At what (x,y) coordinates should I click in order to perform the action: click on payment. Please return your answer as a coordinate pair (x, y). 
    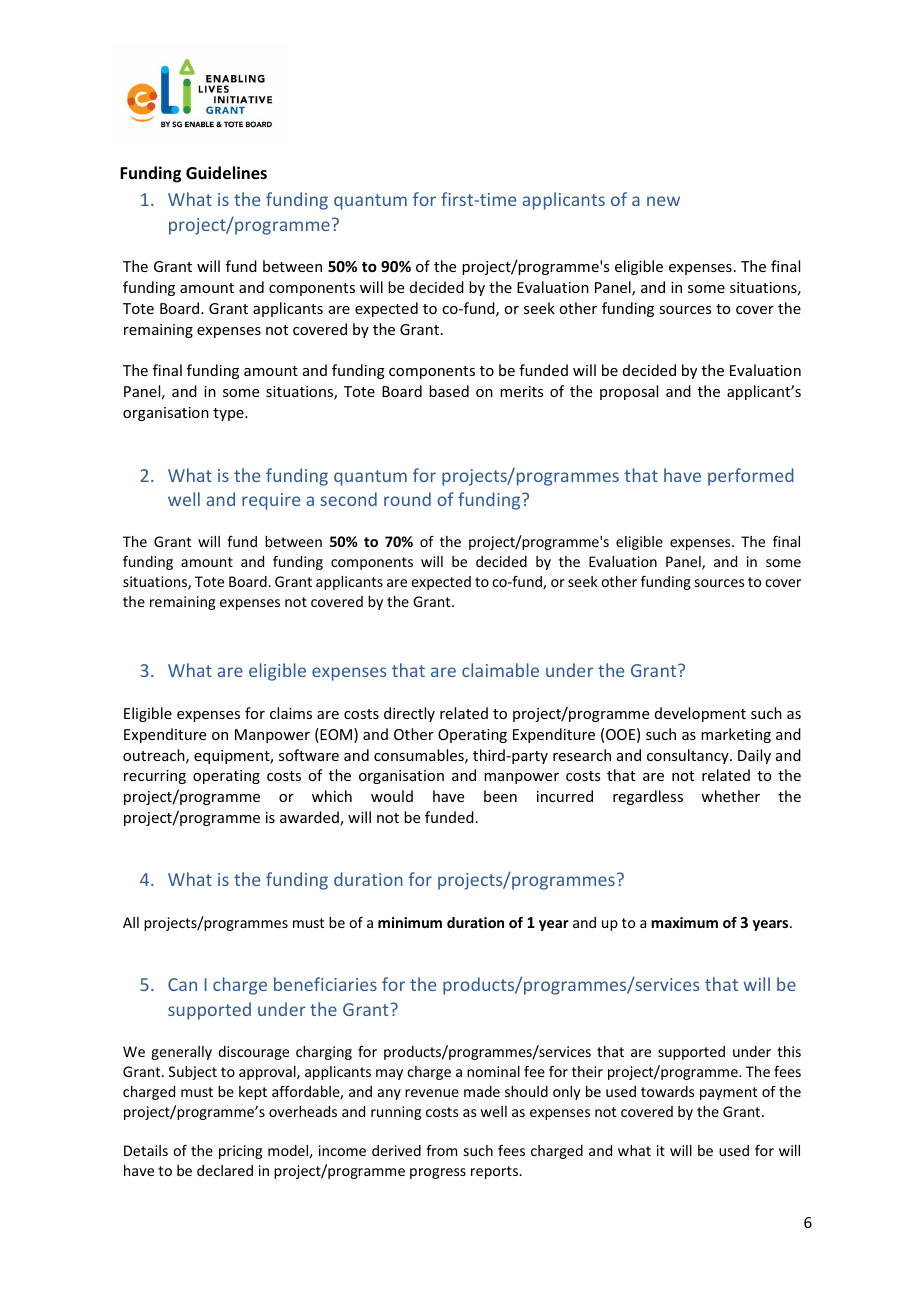
    Looking at the image, I should click on (728, 1093).
